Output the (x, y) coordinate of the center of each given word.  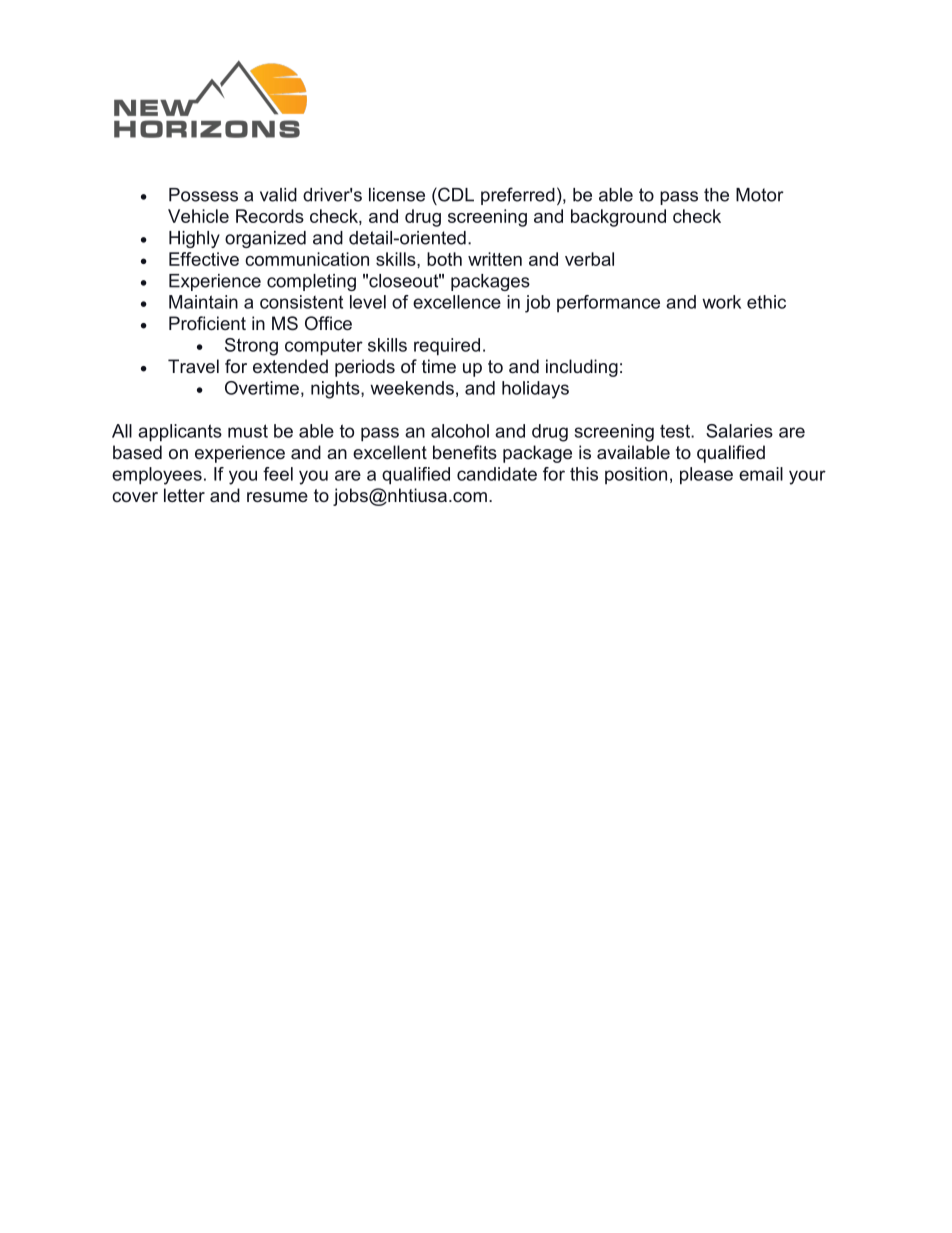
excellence (457, 302)
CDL (455, 194)
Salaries (739, 431)
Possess (203, 195)
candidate (497, 474)
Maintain (203, 302)
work (721, 302)
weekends (412, 388)
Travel (193, 366)
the (716, 195)
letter (184, 495)
